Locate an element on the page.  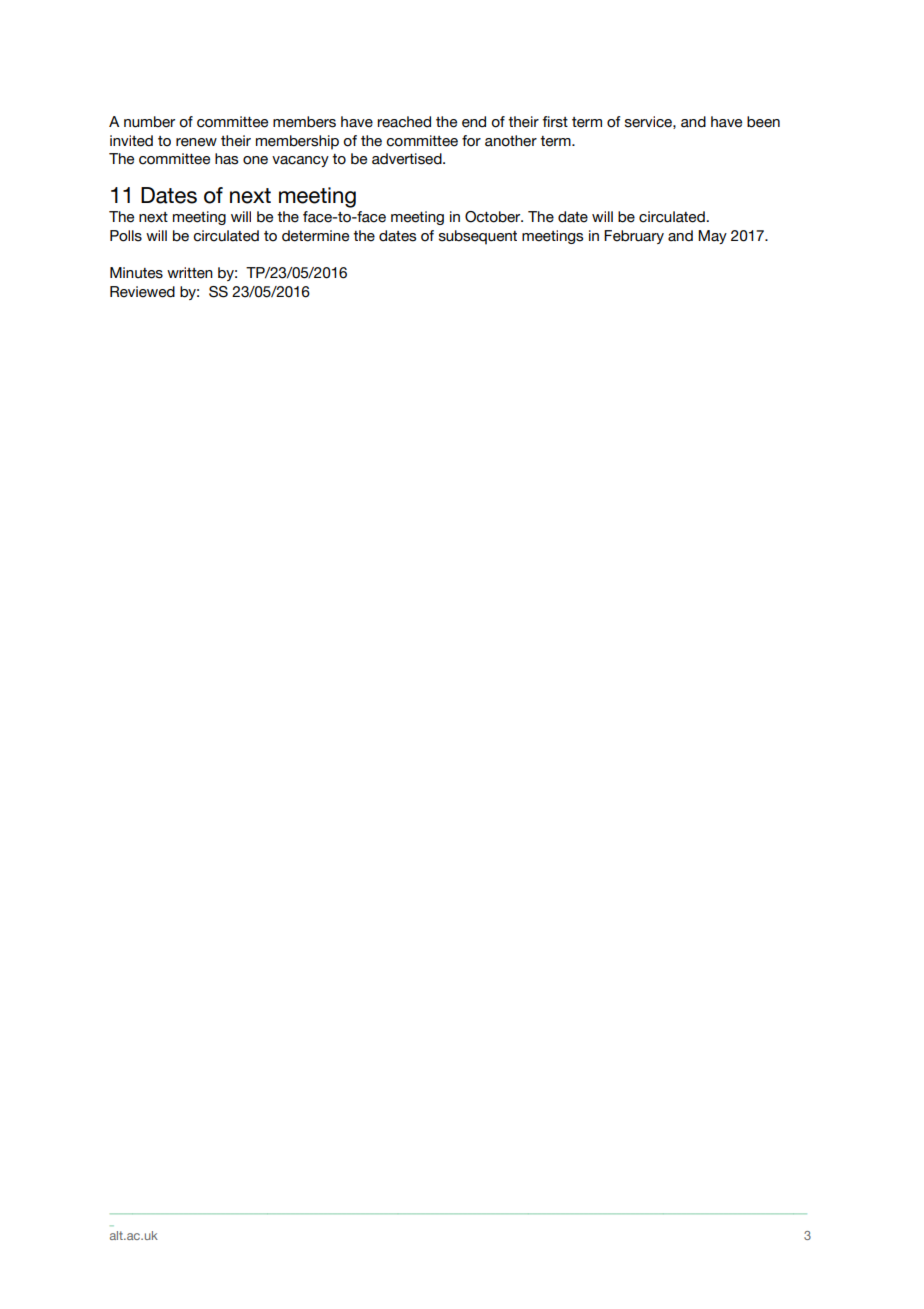
number is located at coordinates (149, 122).
